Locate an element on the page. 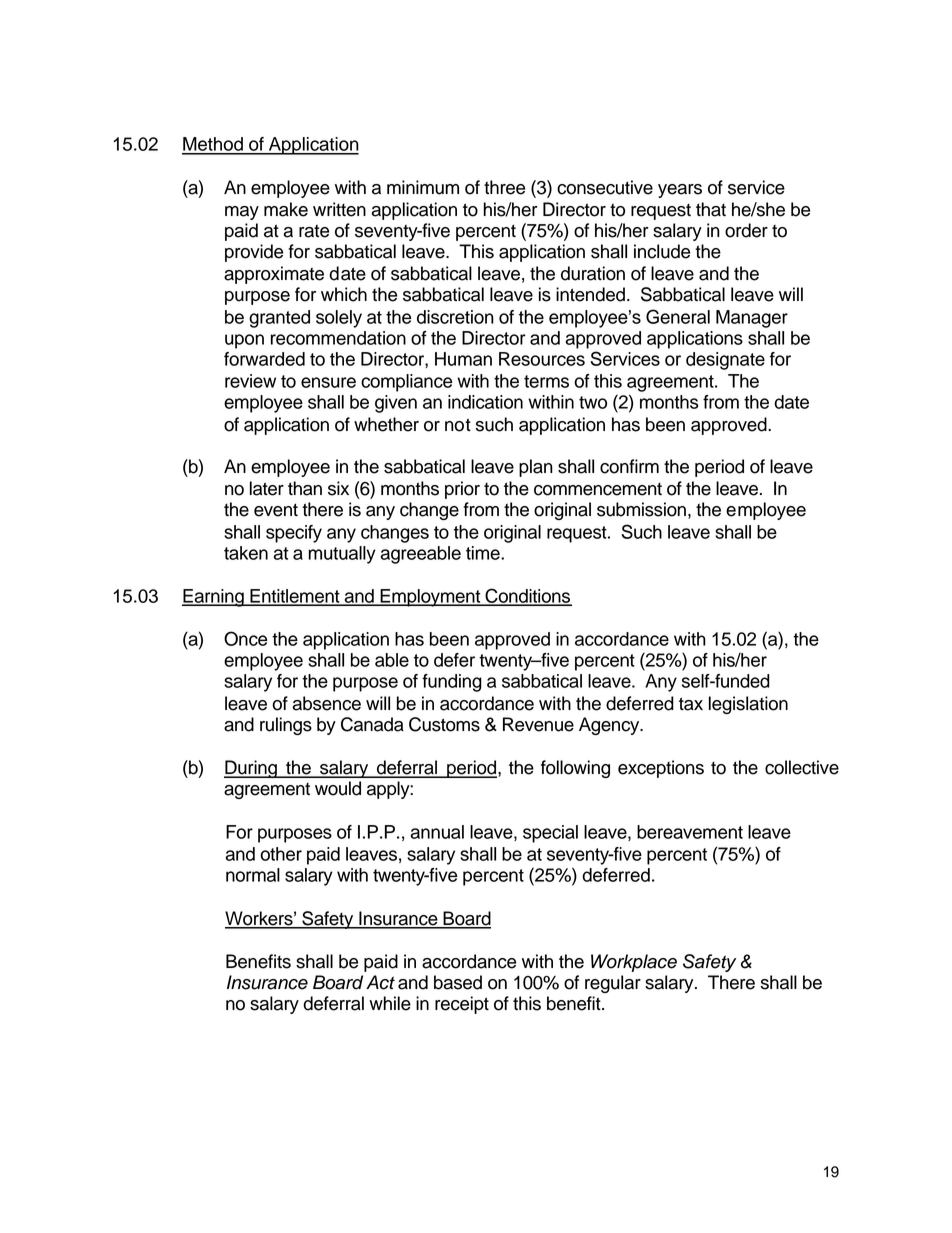 This image has width=952, height=1233. designate is located at coordinates (725, 361).
